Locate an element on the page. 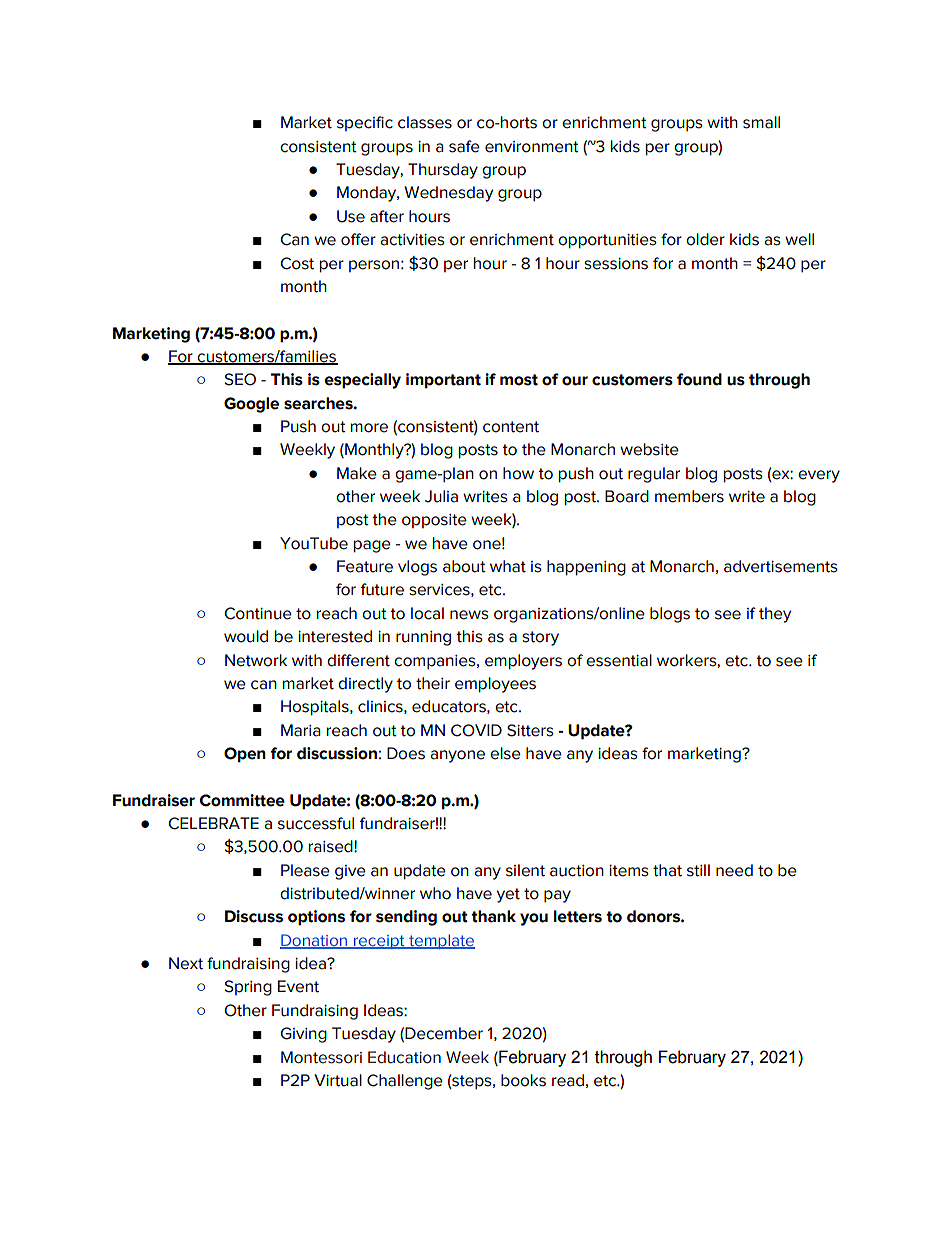  books is located at coordinates (523, 1080).
